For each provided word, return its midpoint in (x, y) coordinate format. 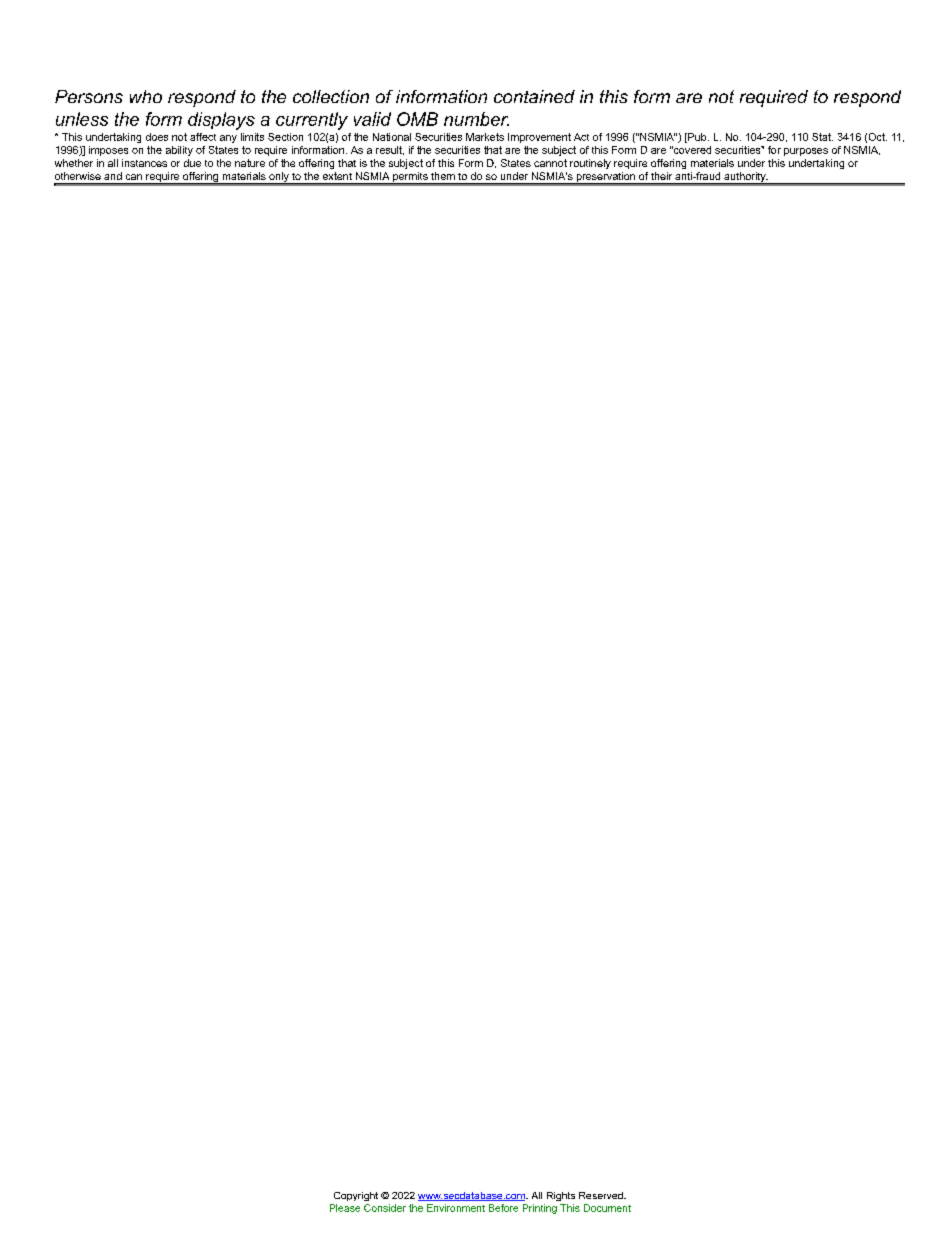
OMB (417, 119)
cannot (550, 163)
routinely (590, 164)
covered (691, 150)
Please (345, 1208)
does (157, 137)
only (279, 178)
